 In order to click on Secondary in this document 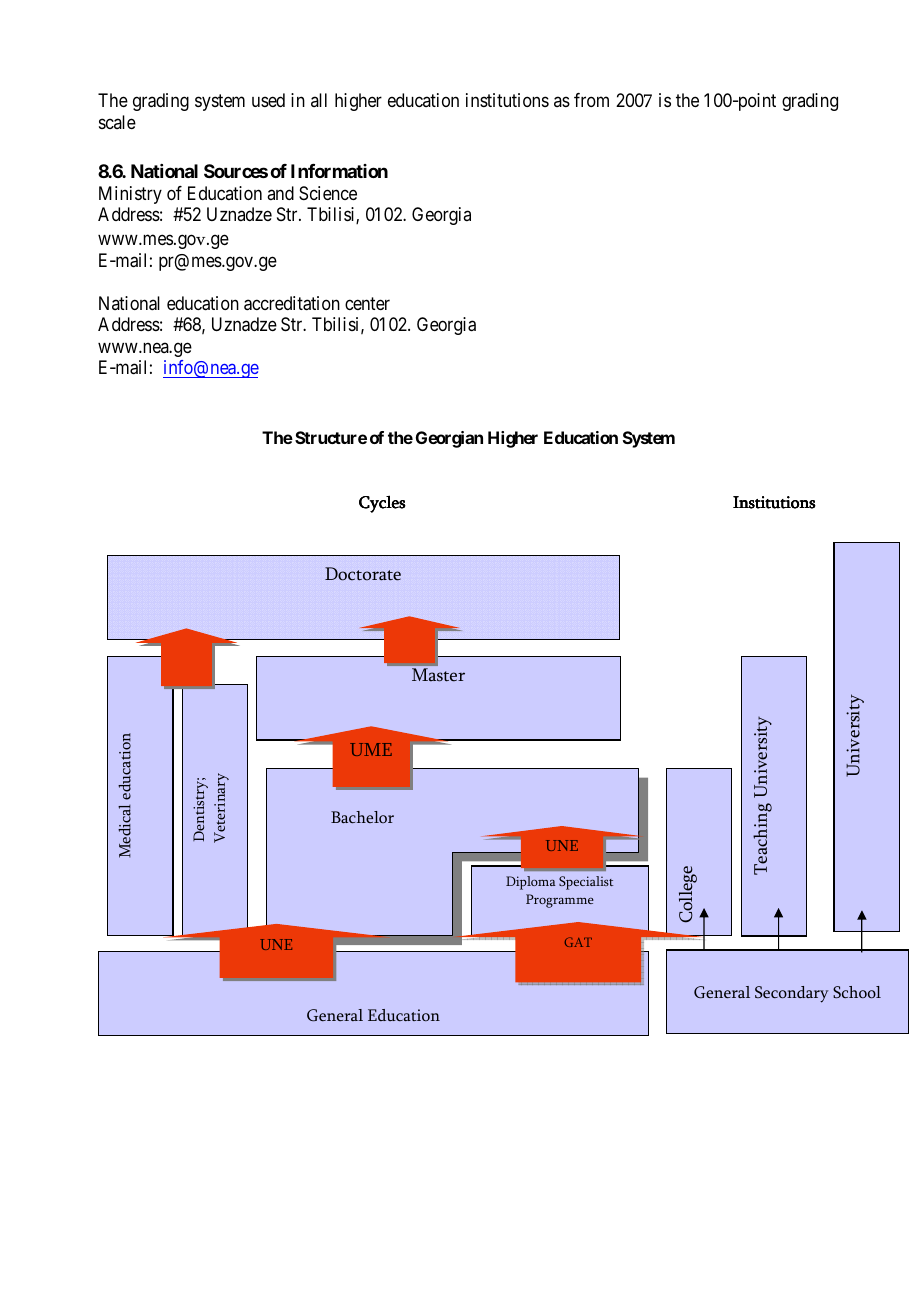, I will do `click(792, 994)`.
